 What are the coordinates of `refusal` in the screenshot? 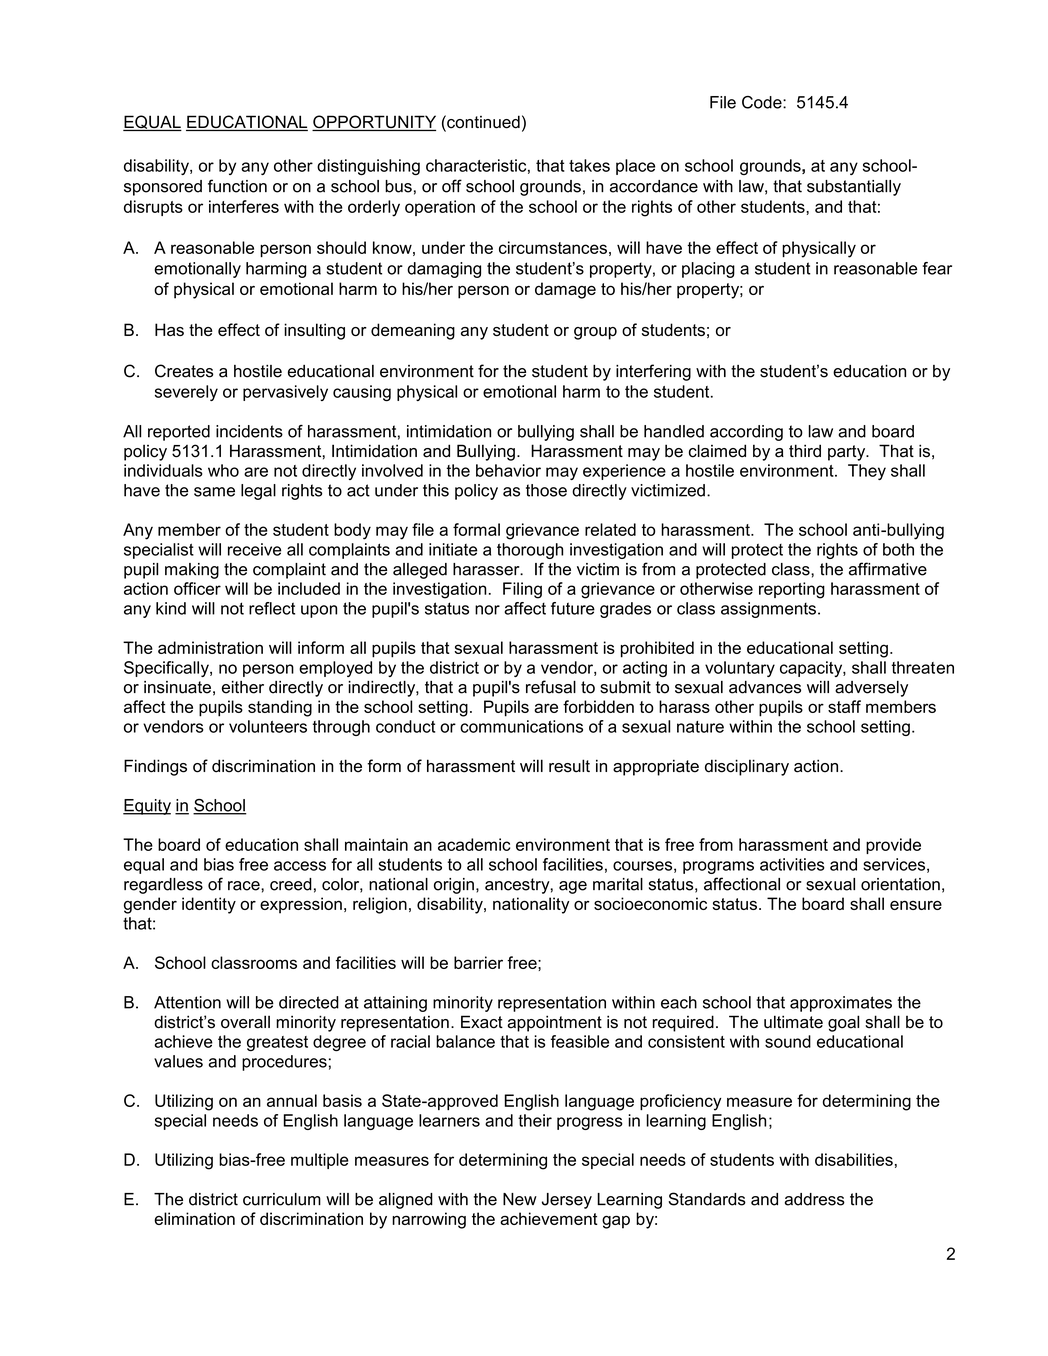 It's located at (551, 687).
